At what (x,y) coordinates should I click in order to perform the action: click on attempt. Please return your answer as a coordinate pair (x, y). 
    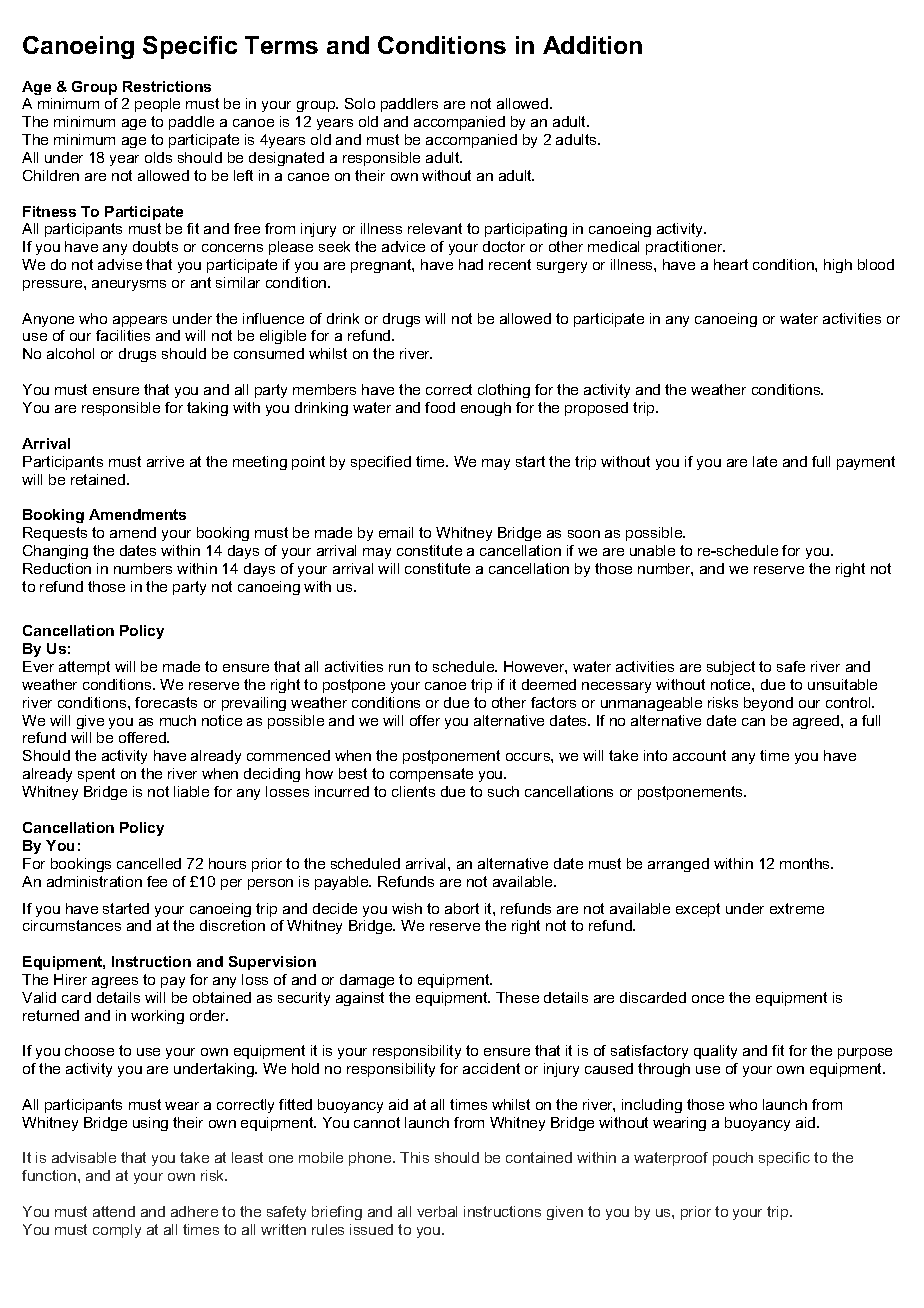
    Looking at the image, I should click on (84, 668).
